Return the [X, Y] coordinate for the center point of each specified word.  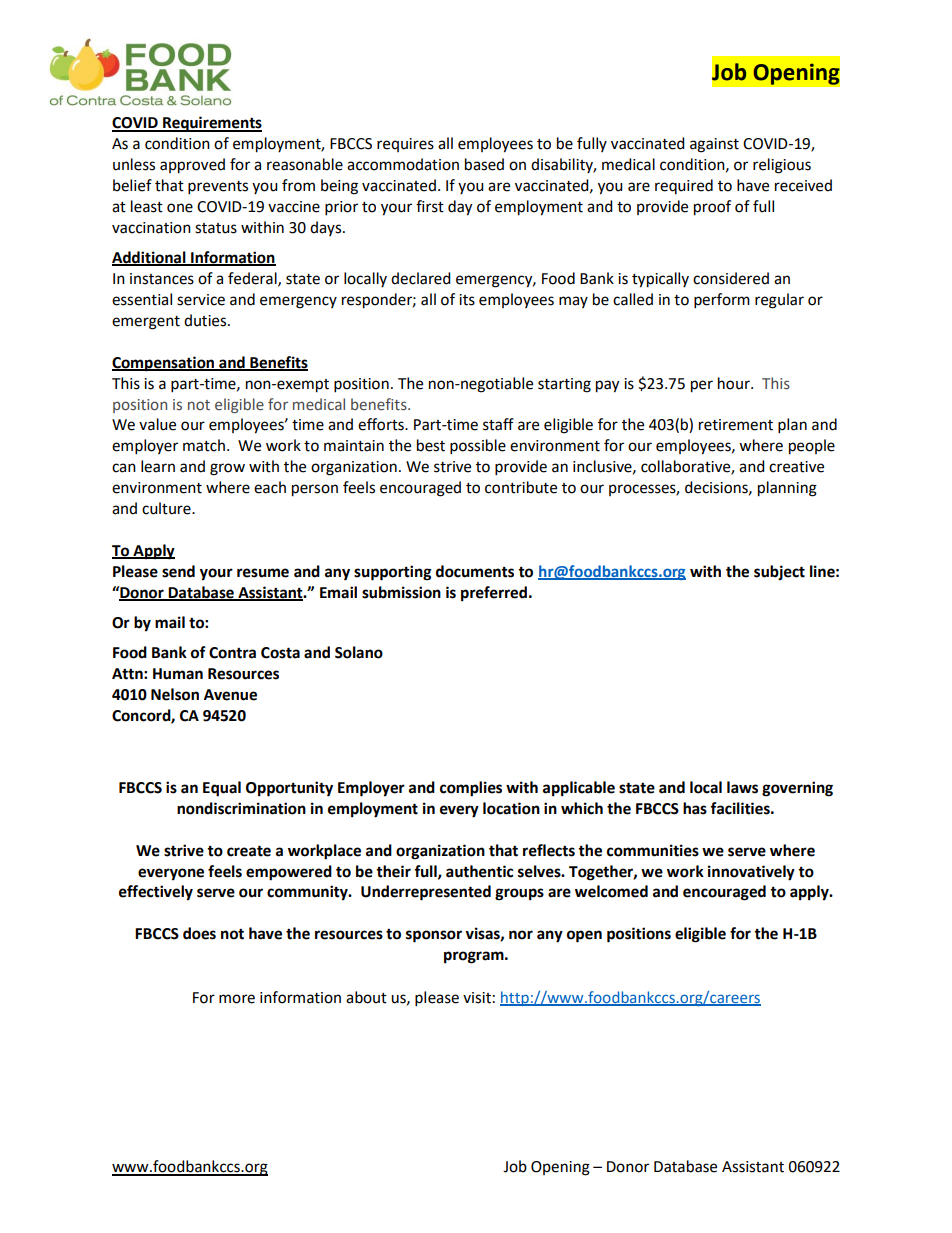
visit [477, 998]
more [237, 999]
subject [779, 573]
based [484, 164]
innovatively [751, 873]
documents [475, 571]
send [178, 571]
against [714, 145]
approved [192, 166]
